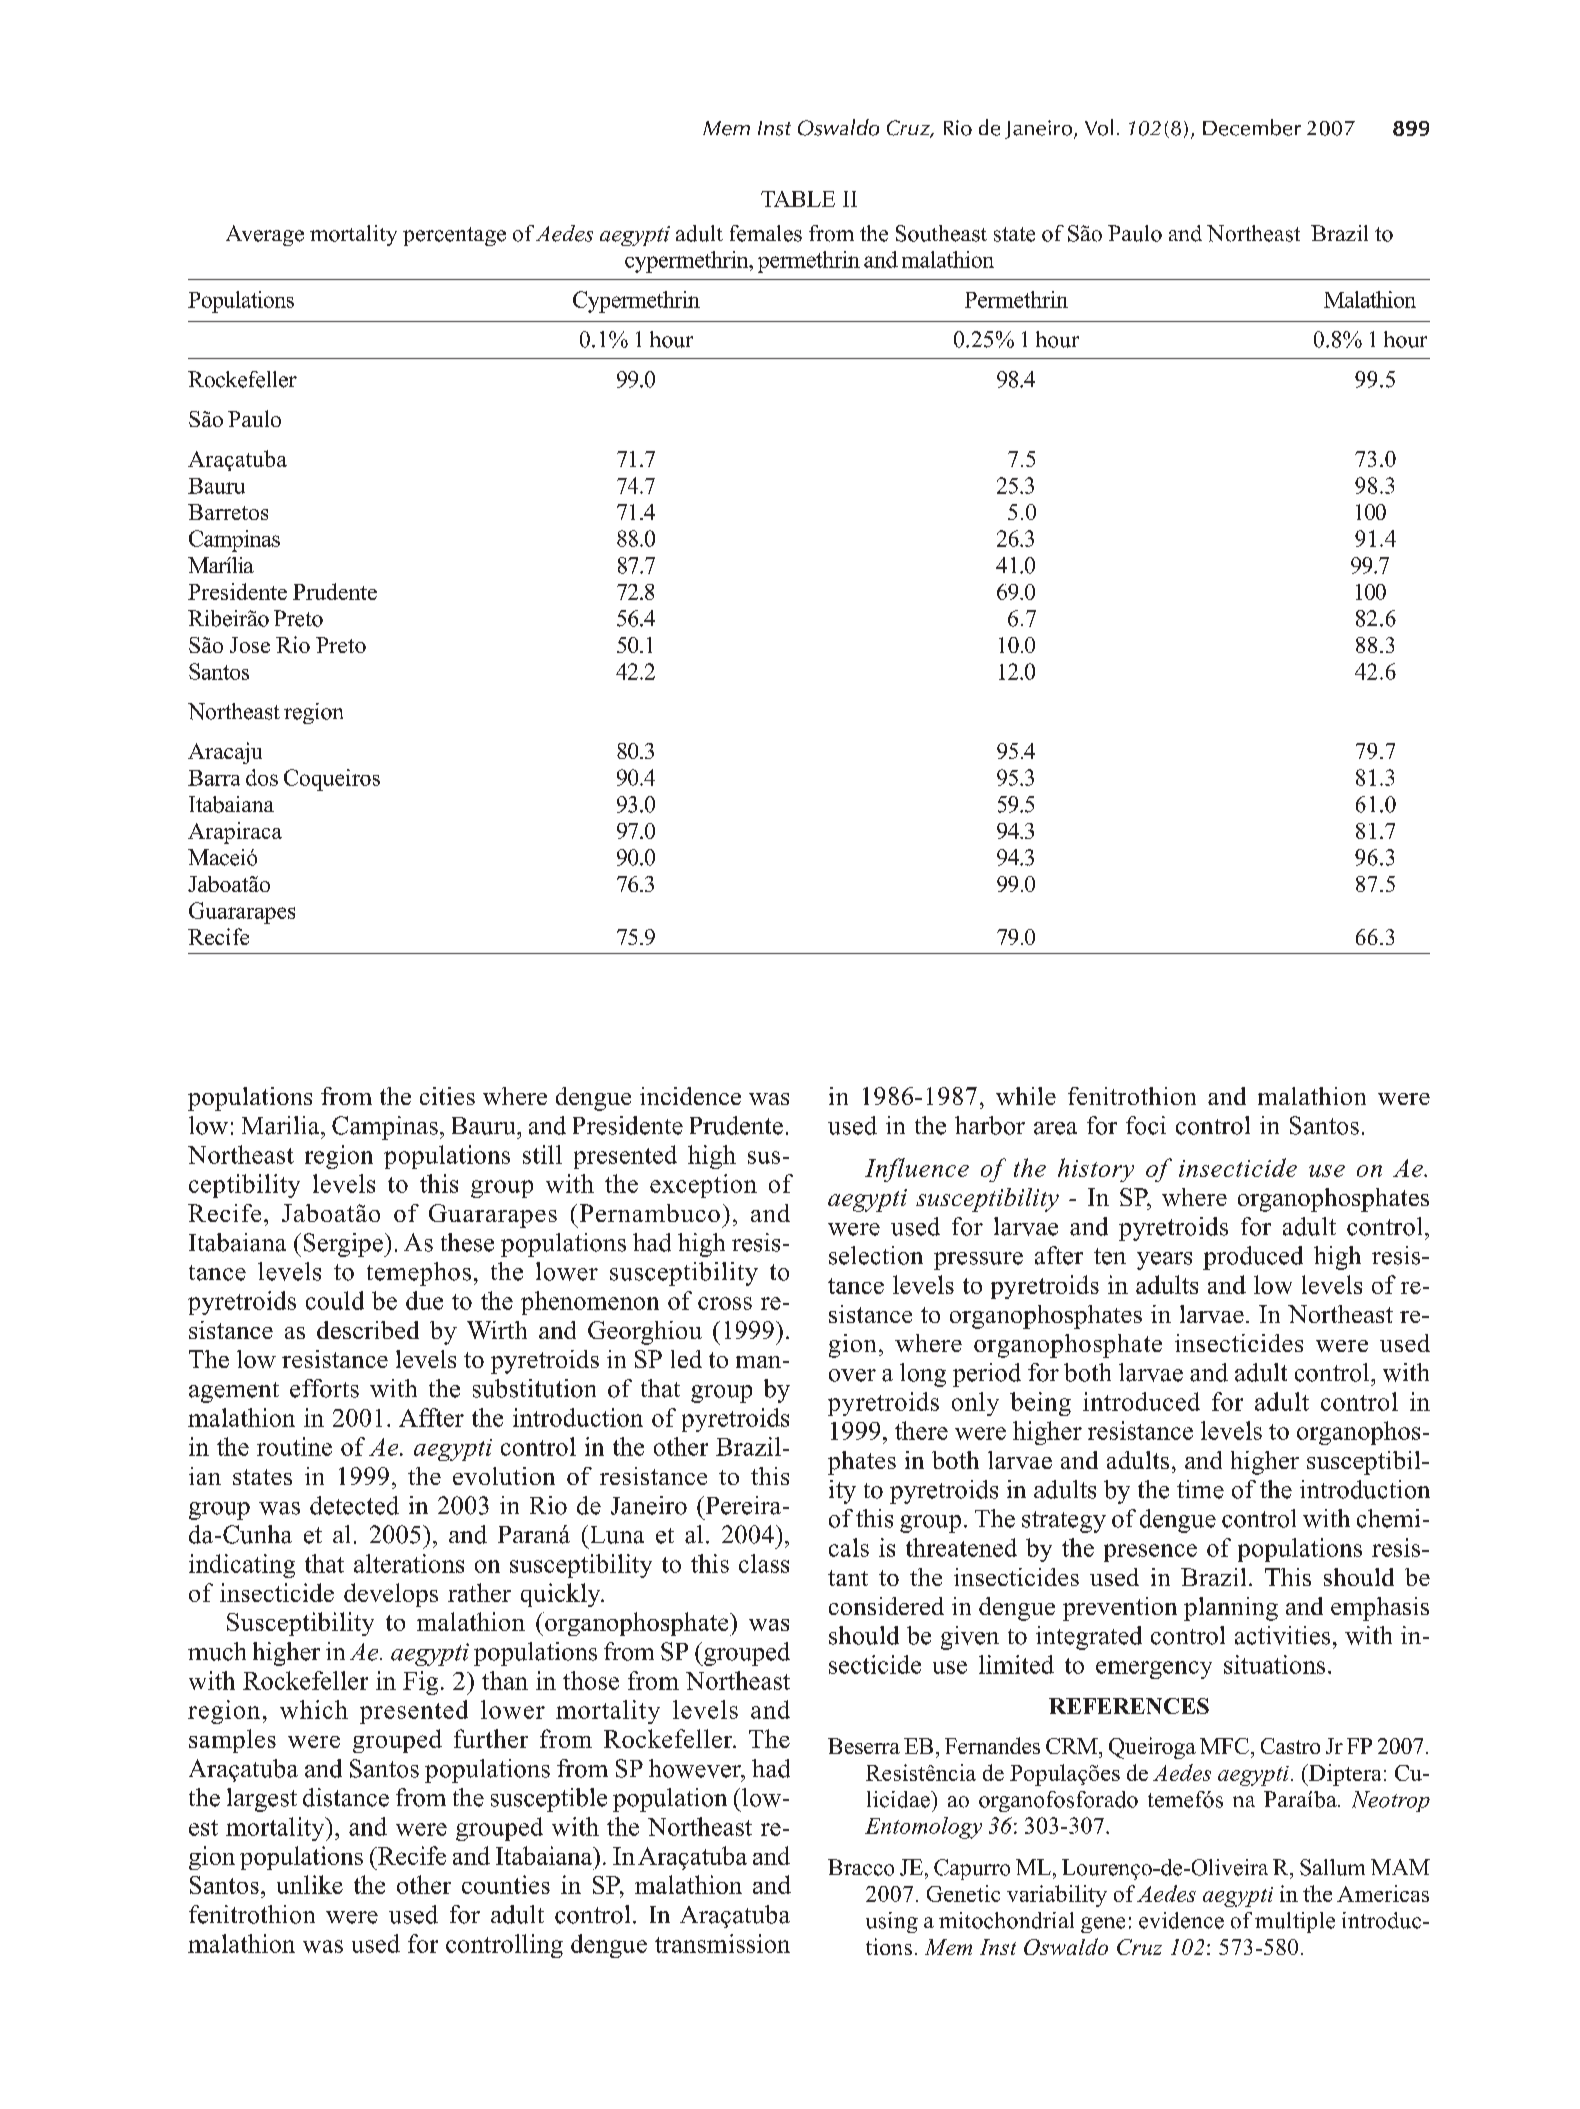 This document has height=2109, width=1580. I want to click on multiple, so click(1295, 1922).
